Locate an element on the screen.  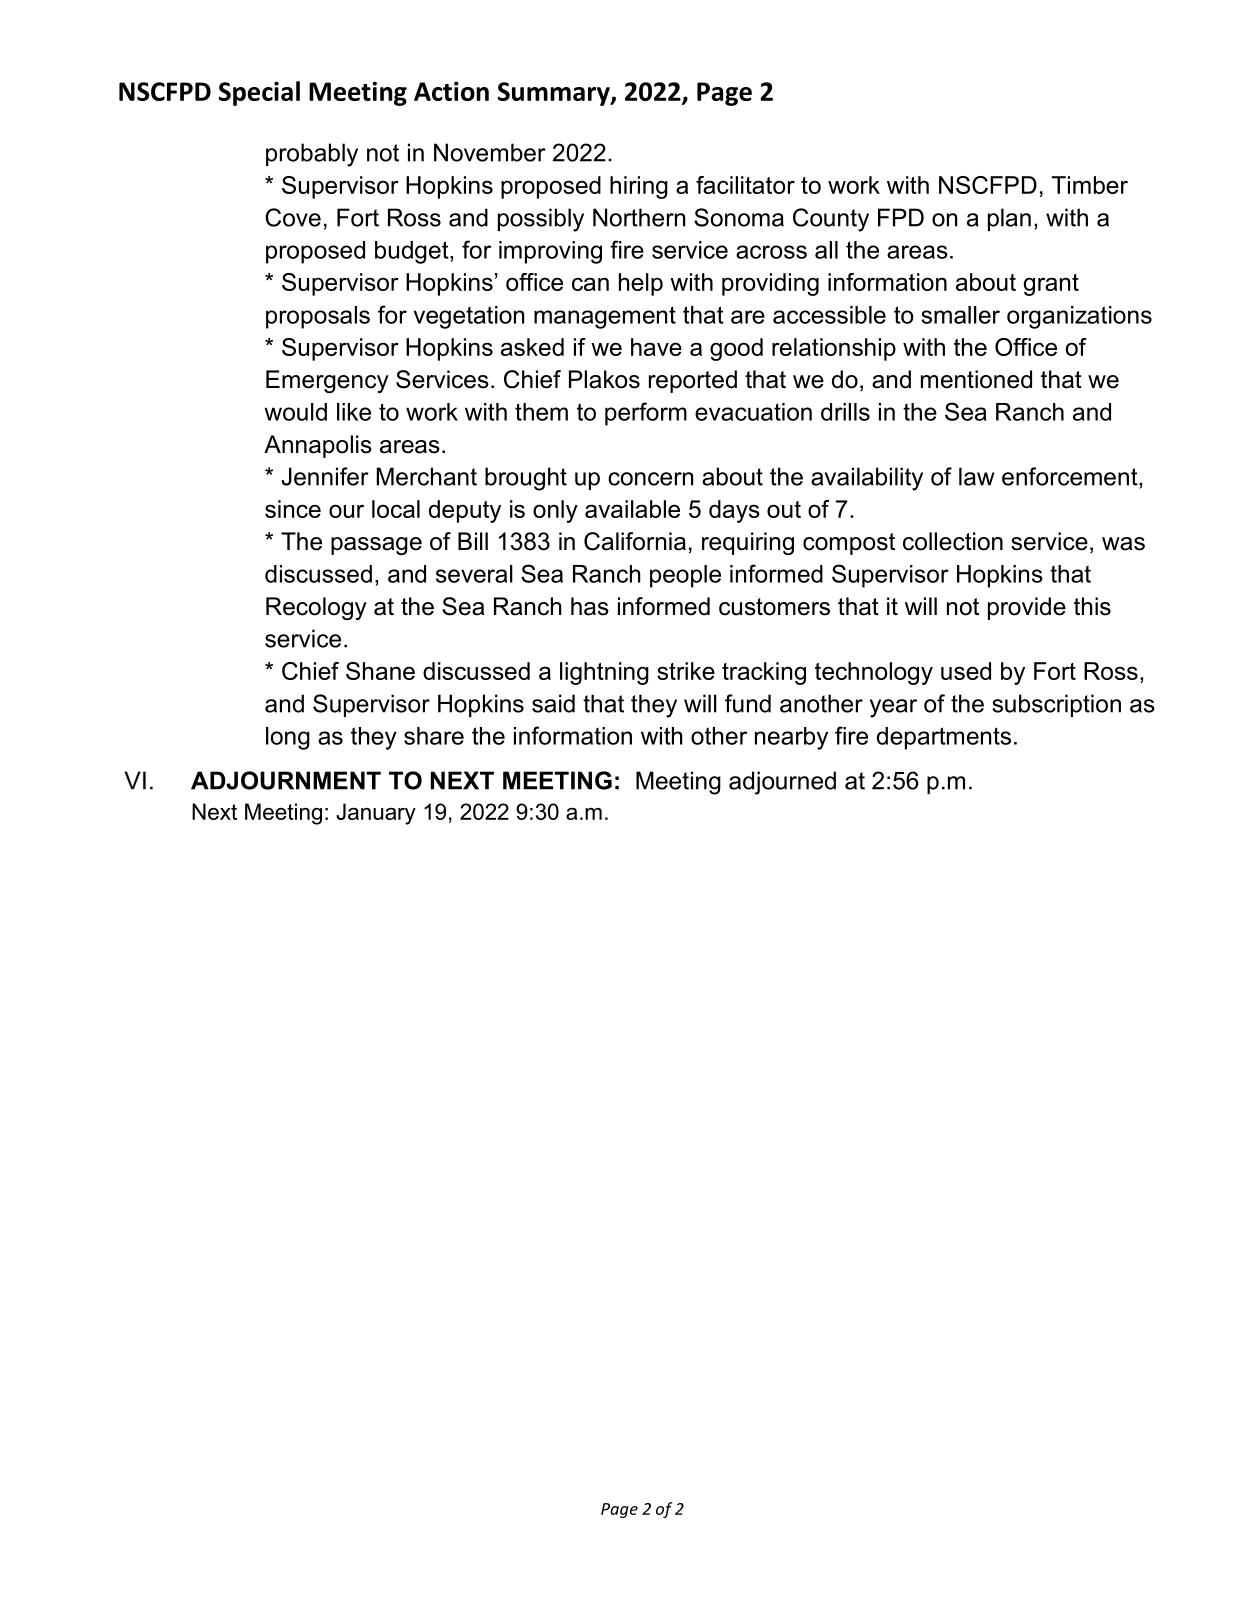
Summary is located at coordinates (555, 94).
